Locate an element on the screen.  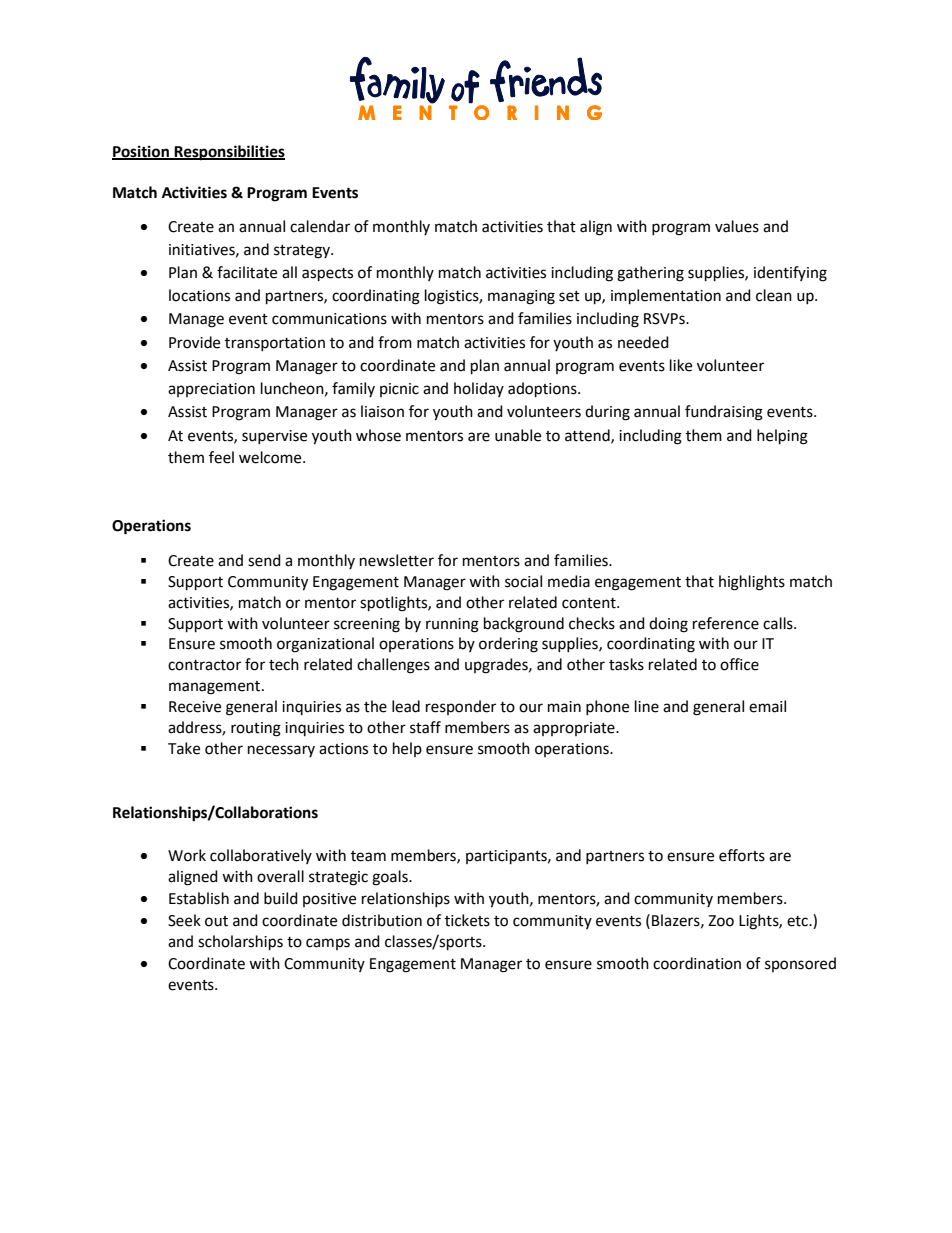
Take is located at coordinates (184, 748).
